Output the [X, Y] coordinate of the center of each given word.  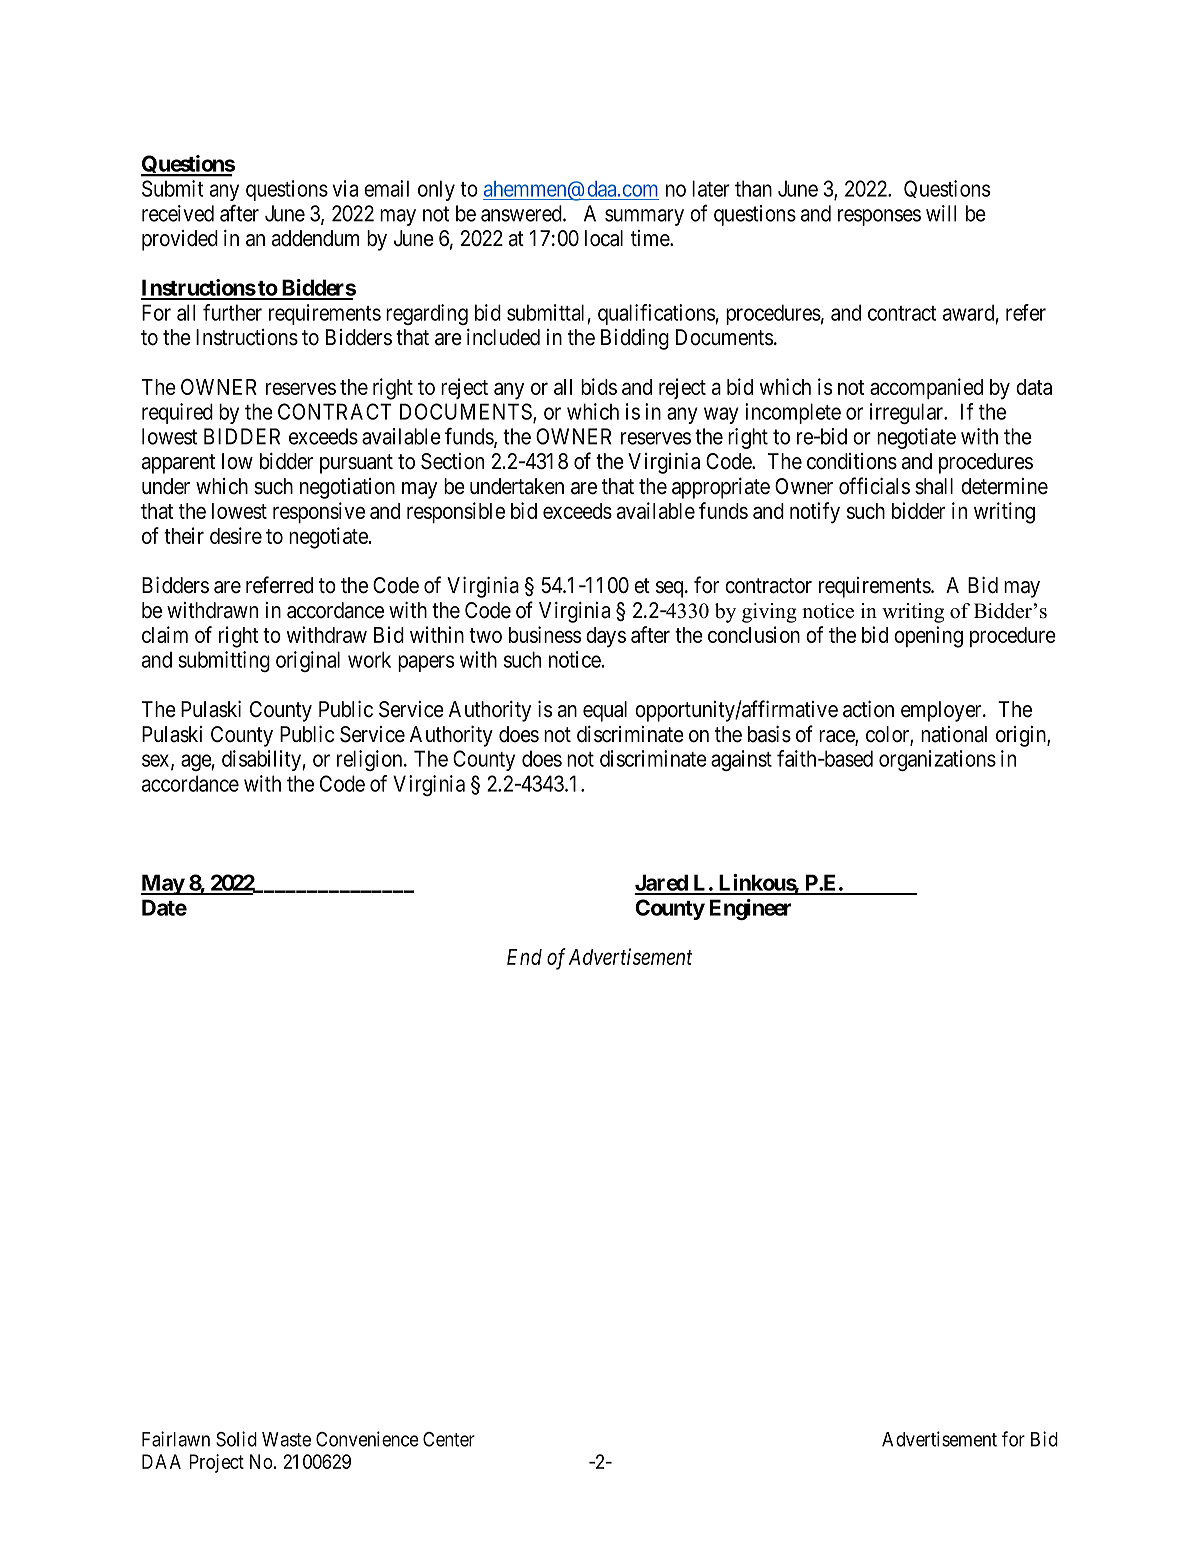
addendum [315, 238]
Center [449, 1439]
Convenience [367, 1439]
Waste [286, 1439]
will [941, 213]
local [604, 238]
